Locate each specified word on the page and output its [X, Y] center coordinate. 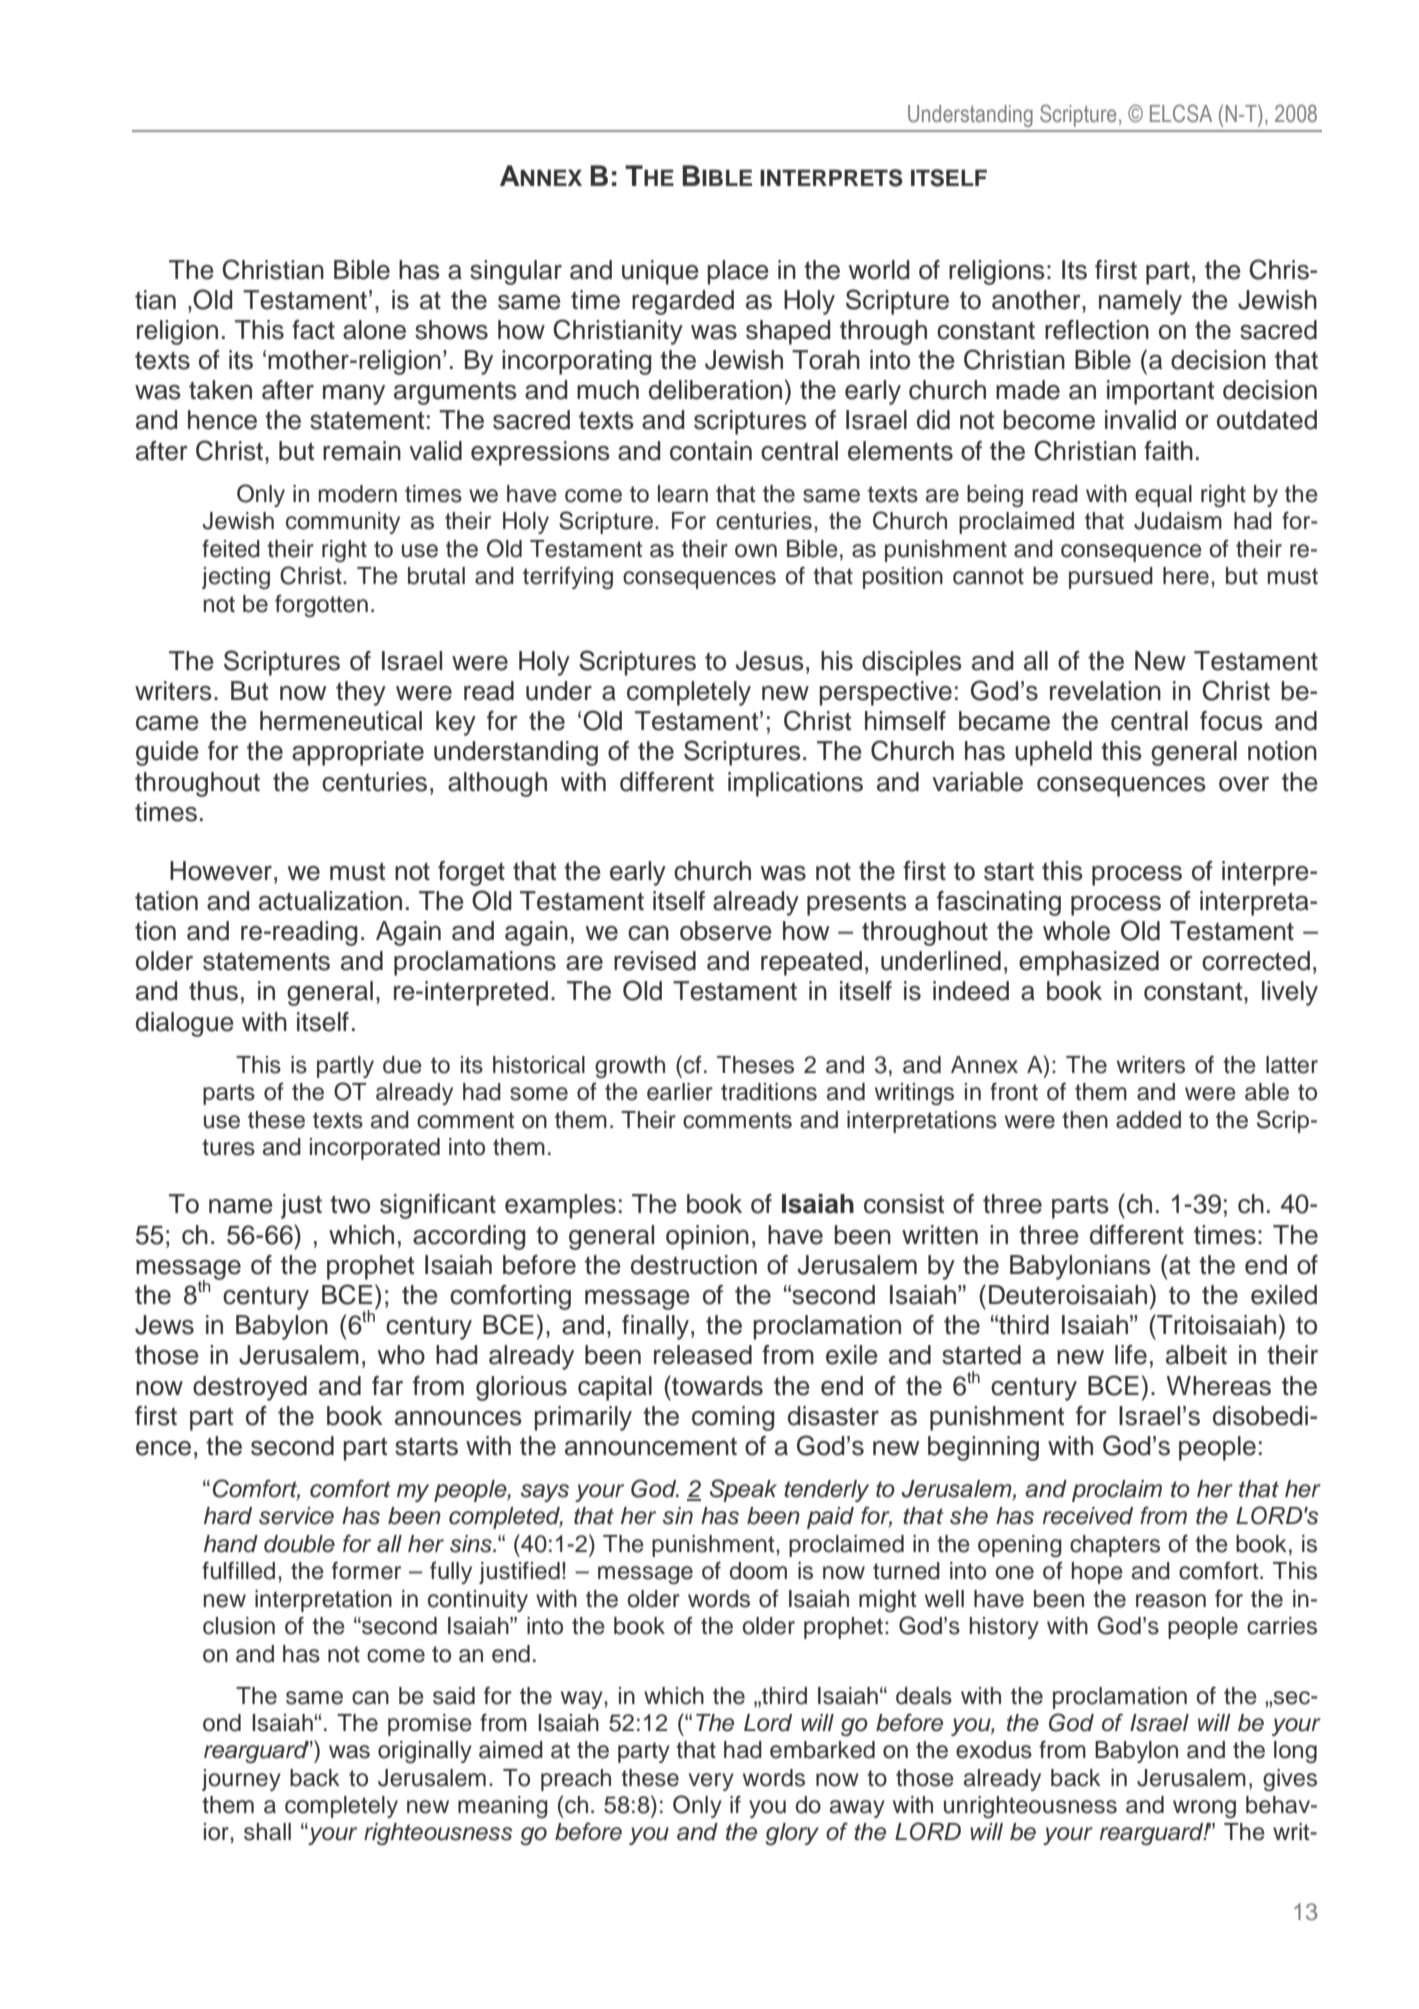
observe [726, 931]
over [1244, 784]
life [1131, 1355]
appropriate [358, 753]
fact [313, 330]
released [703, 1355]
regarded [683, 302]
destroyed [250, 1388]
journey [241, 1780]
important [1160, 392]
